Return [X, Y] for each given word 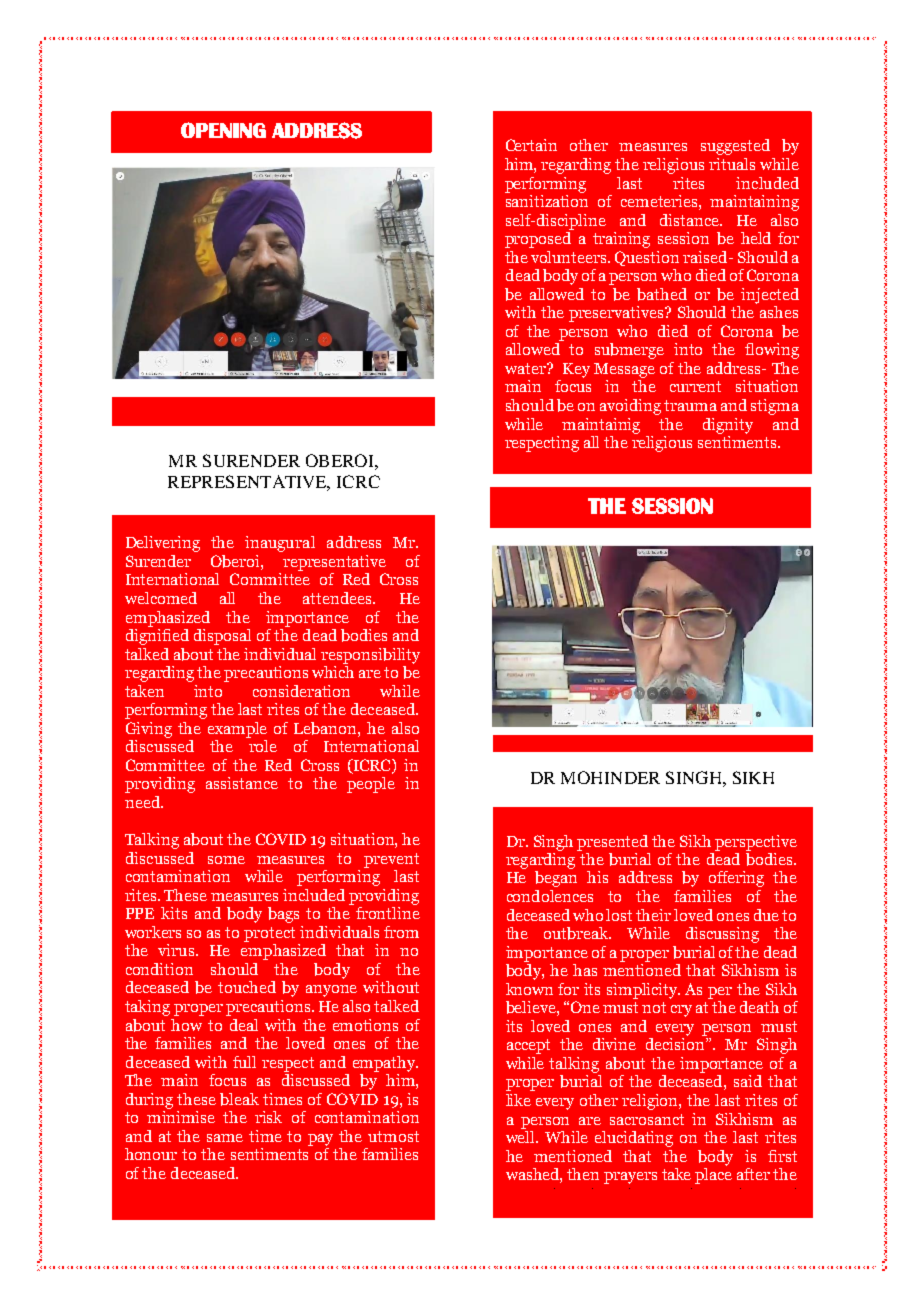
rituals [732, 164]
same [225, 1138]
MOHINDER [610, 777]
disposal [222, 637]
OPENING [223, 130]
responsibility [370, 656]
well [521, 1135]
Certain [531, 145]
